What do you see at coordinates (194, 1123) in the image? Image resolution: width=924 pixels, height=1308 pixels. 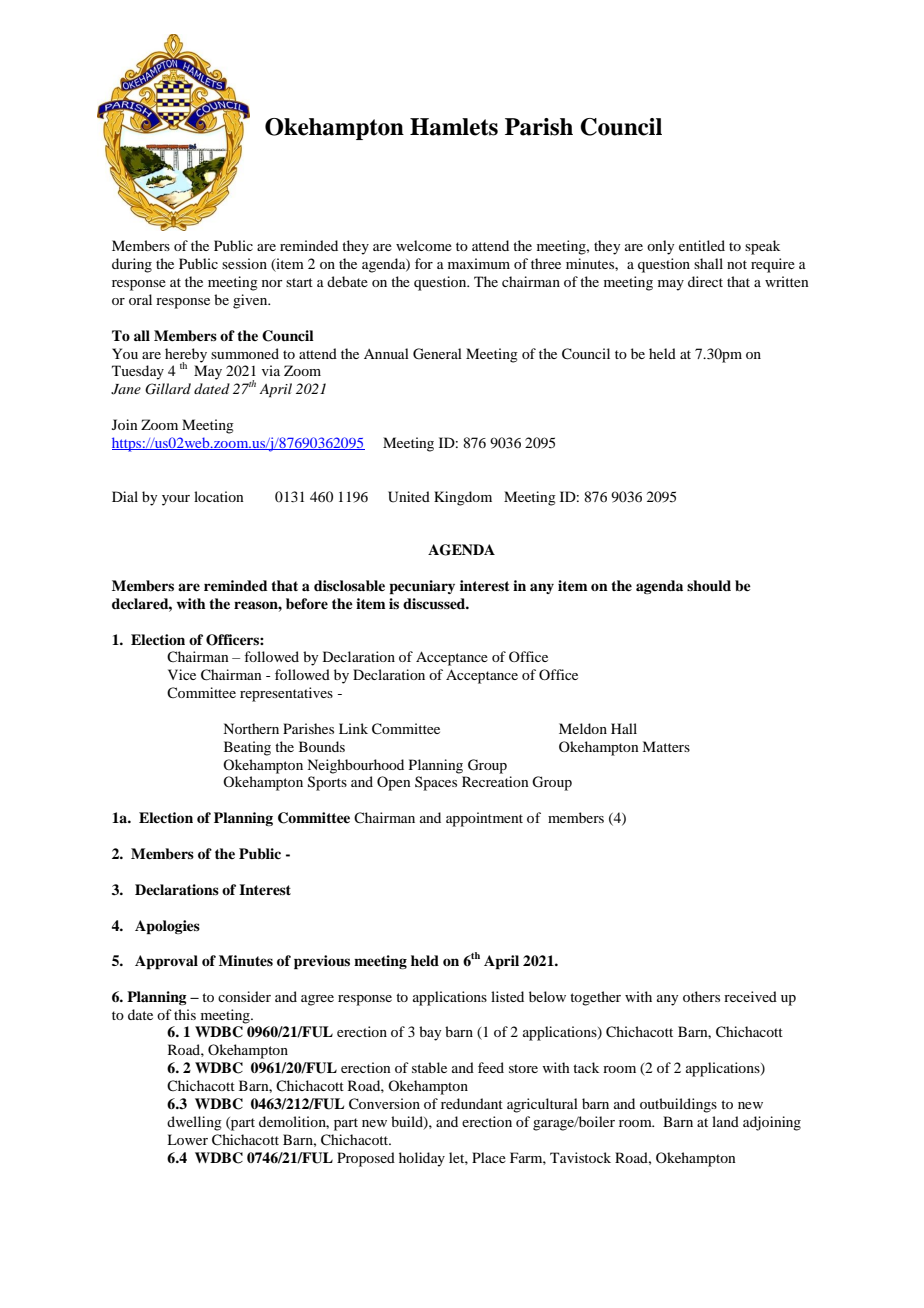 I see `dwelling` at bounding box center [194, 1123].
